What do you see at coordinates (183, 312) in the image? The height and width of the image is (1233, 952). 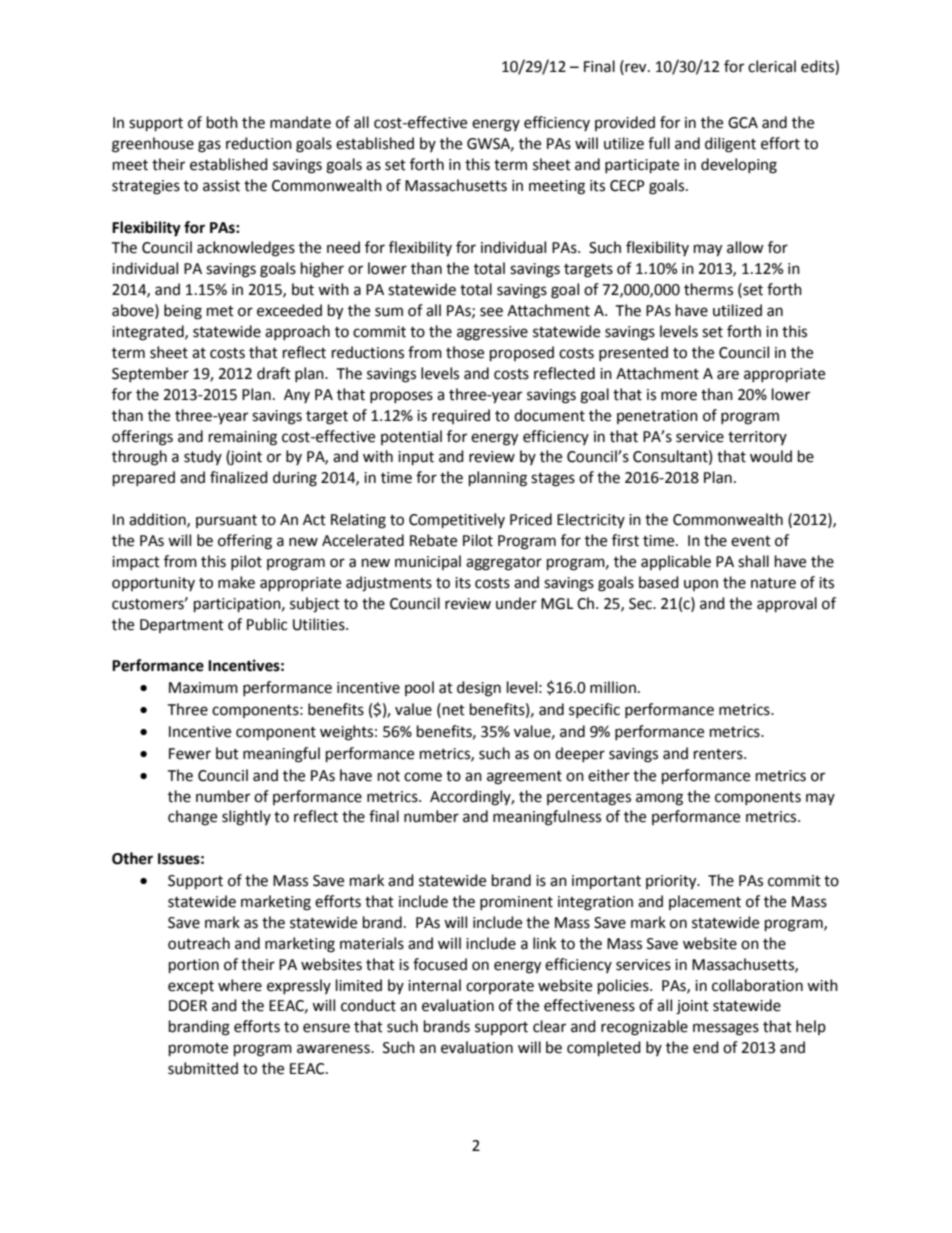 I see `being` at bounding box center [183, 312].
